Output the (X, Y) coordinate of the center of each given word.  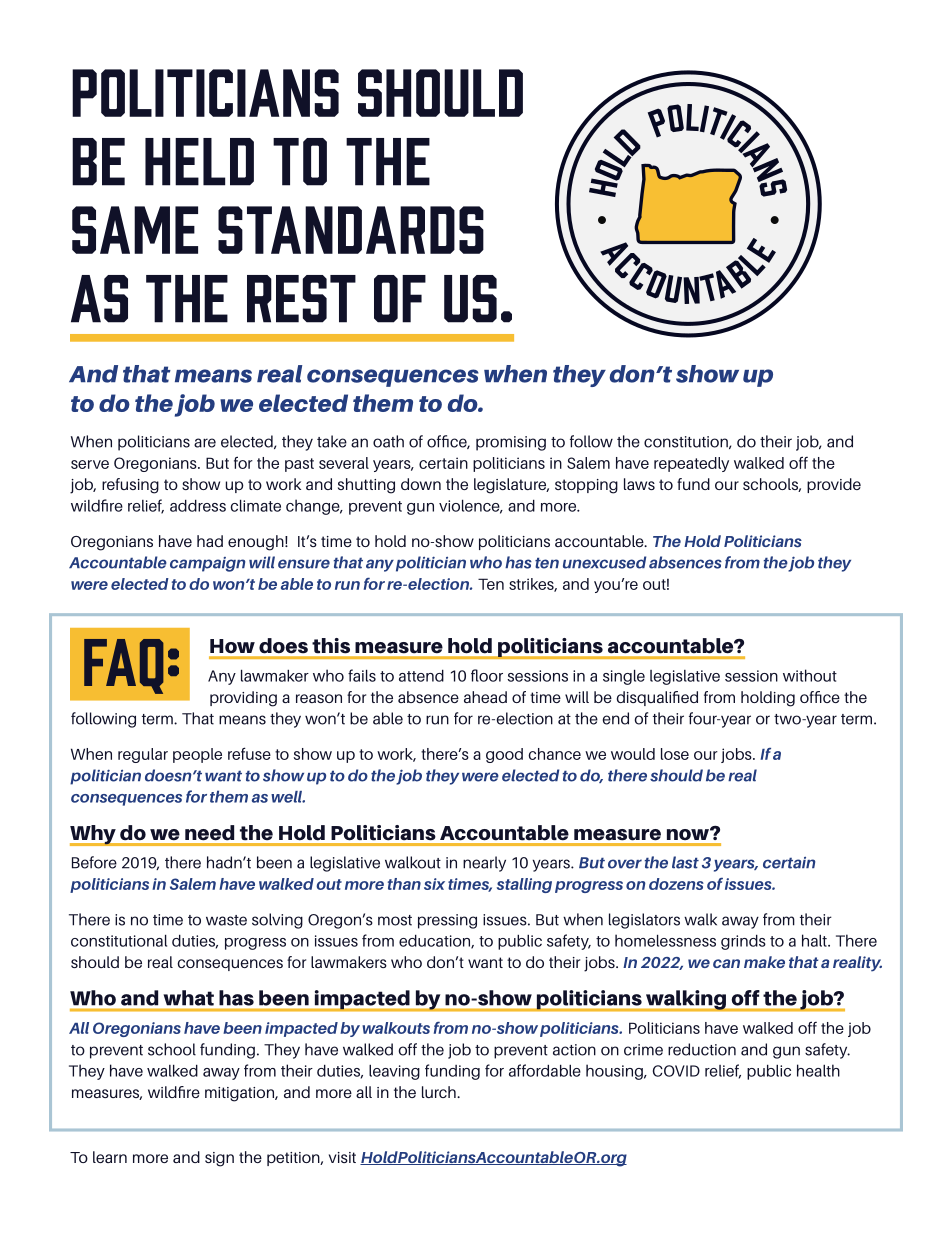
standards (351, 230)
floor (487, 675)
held (199, 162)
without (810, 675)
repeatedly (691, 464)
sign (219, 1159)
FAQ (124, 666)
